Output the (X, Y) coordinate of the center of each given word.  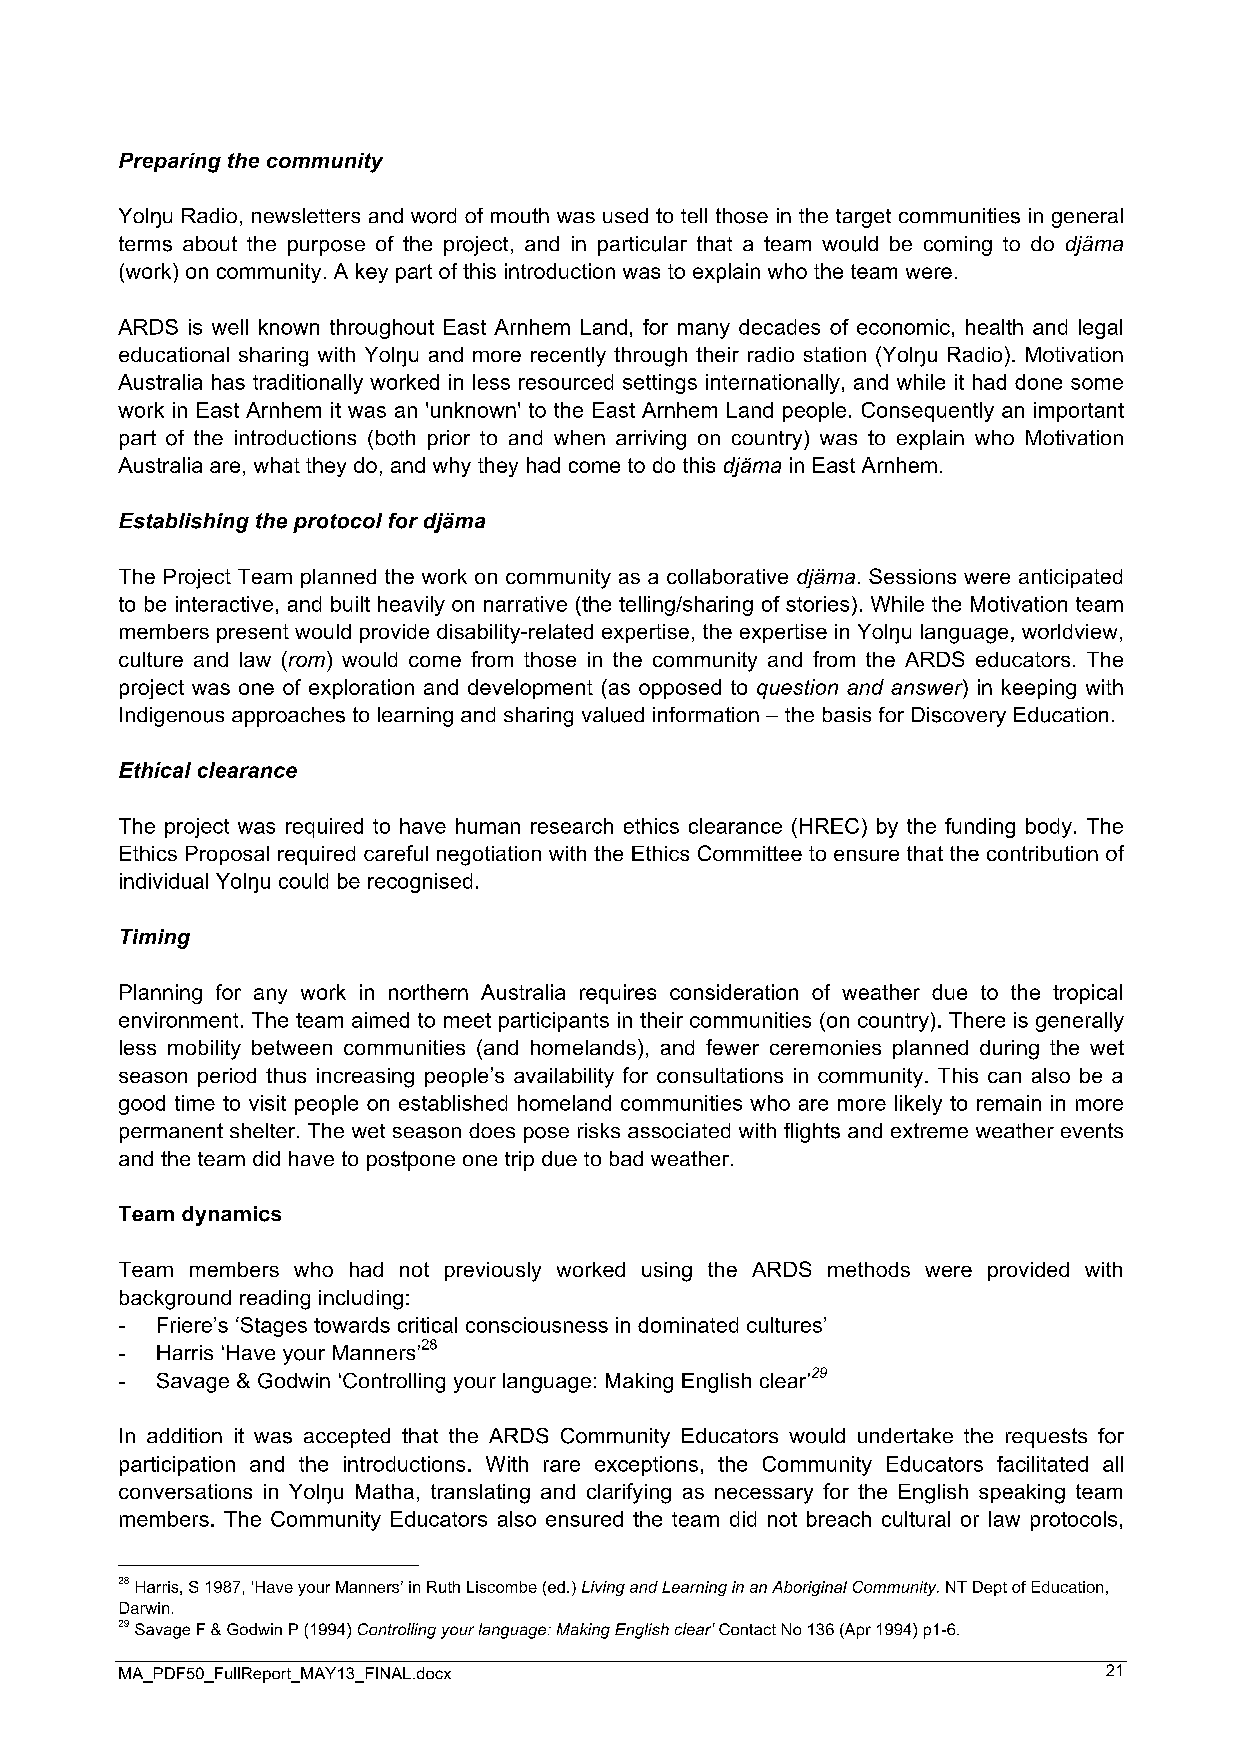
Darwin (144, 1608)
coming (958, 246)
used (625, 215)
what (277, 465)
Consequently (928, 412)
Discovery (959, 717)
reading (275, 1300)
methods (869, 1269)
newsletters (306, 215)
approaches (288, 717)
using (667, 1272)
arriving (651, 440)
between (292, 1047)
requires (618, 994)
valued (613, 715)
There (977, 1020)
